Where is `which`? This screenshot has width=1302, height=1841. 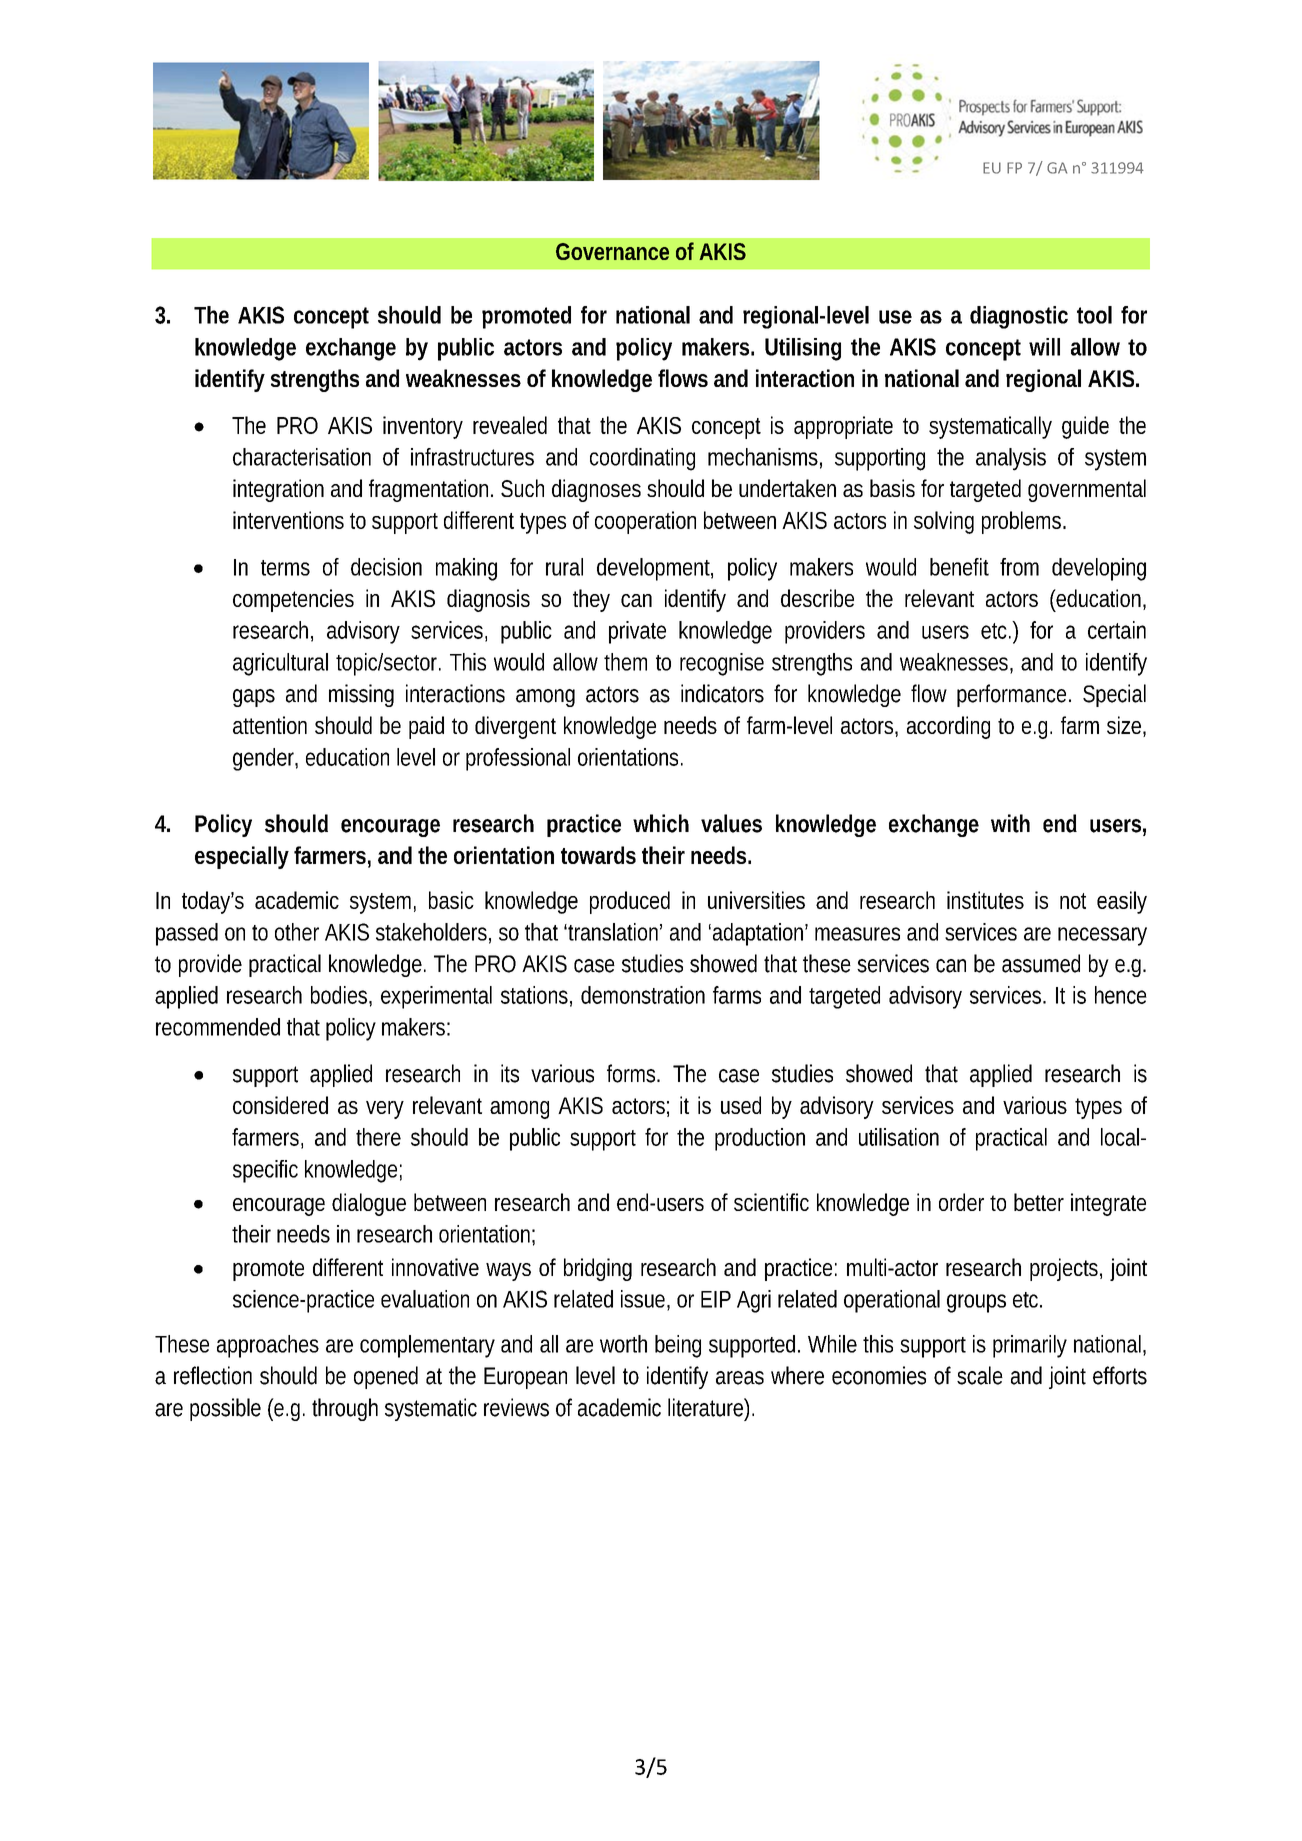
which is located at coordinates (661, 823).
